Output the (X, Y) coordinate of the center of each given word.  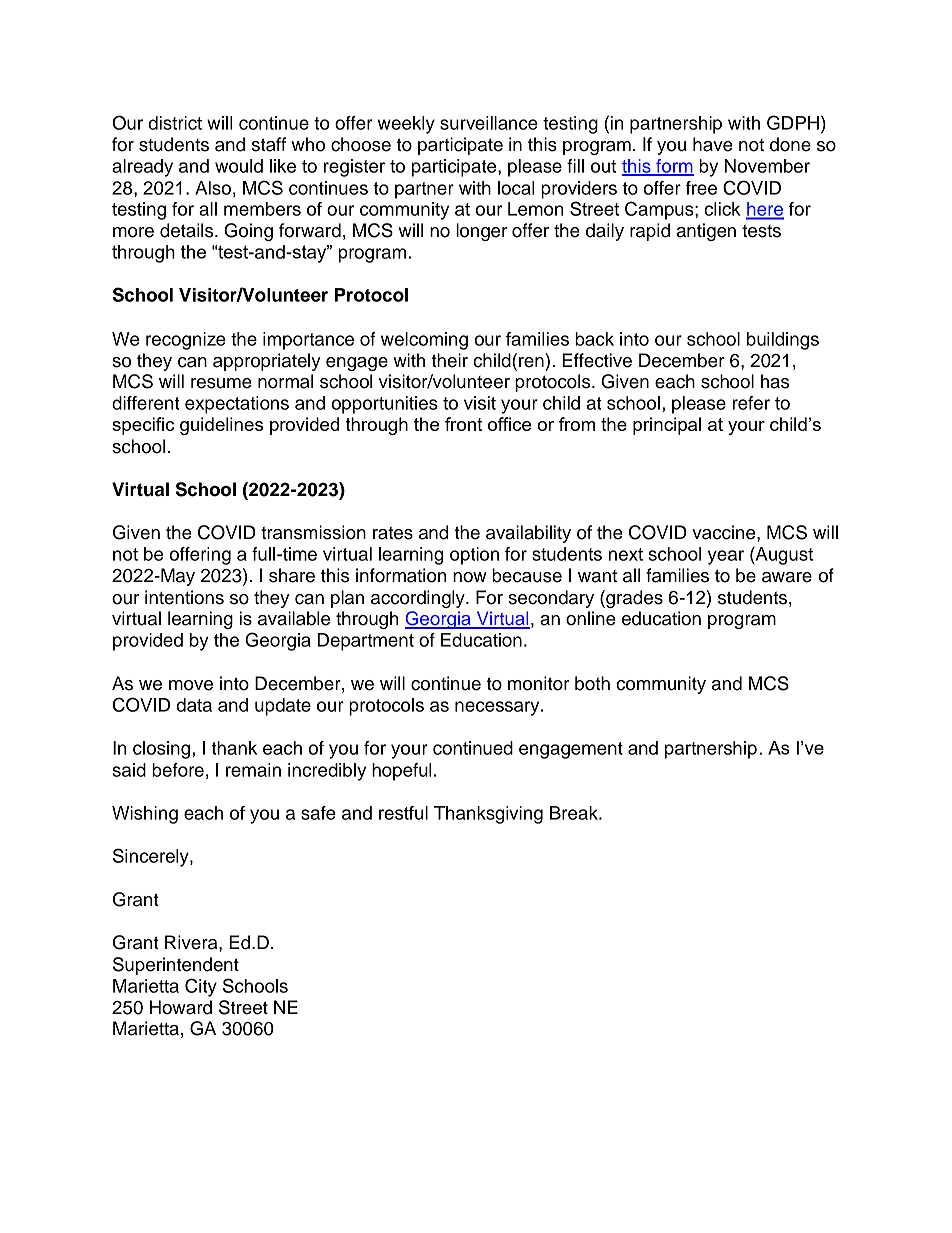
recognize (186, 341)
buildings (783, 341)
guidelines (221, 426)
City (201, 987)
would (239, 166)
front (463, 424)
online (591, 618)
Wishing (145, 815)
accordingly (419, 599)
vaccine (725, 532)
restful (403, 813)
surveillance (489, 123)
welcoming (424, 341)
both (592, 683)
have (713, 144)
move (191, 685)
